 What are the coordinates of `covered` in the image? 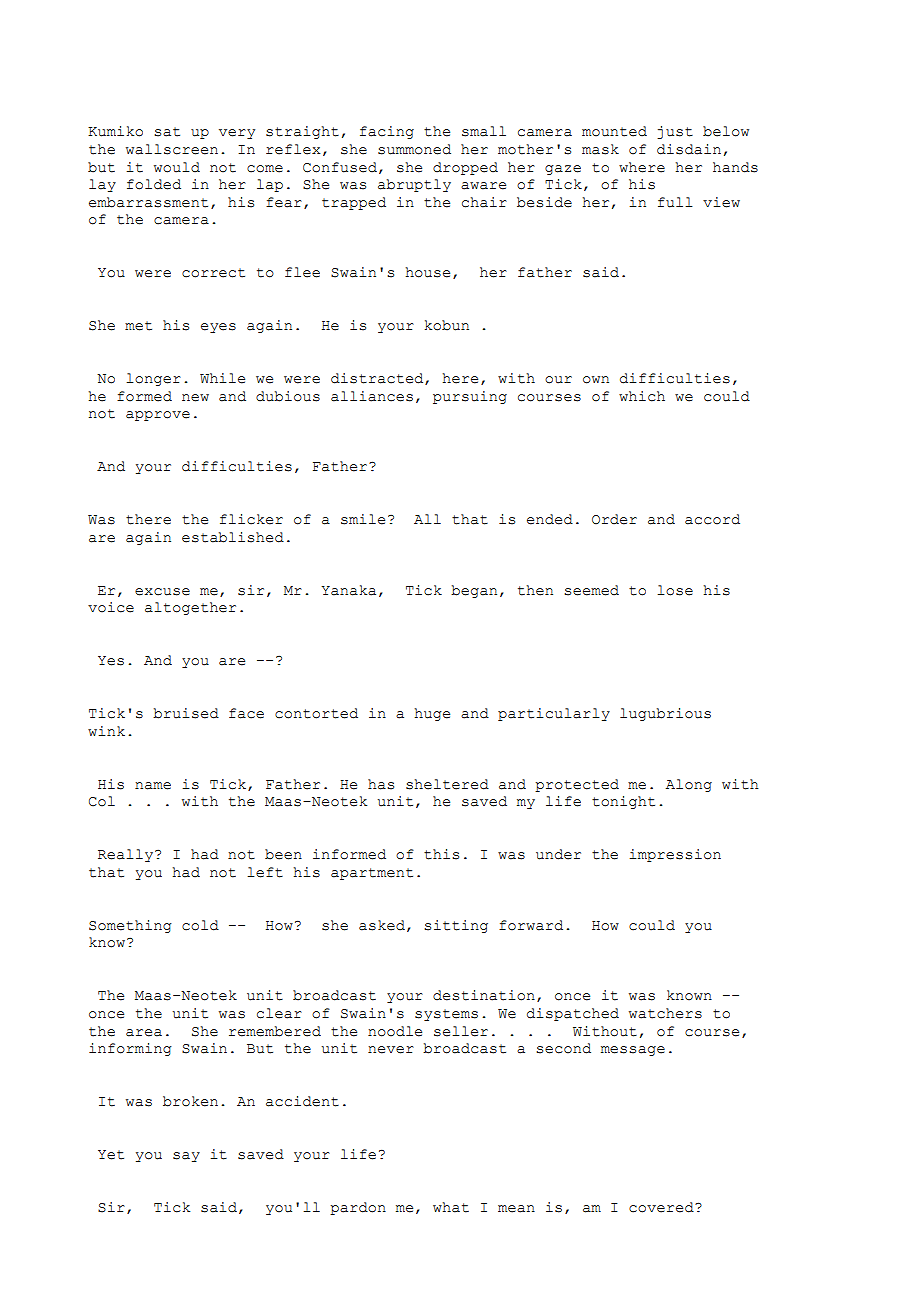 It's located at (662, 1207).
